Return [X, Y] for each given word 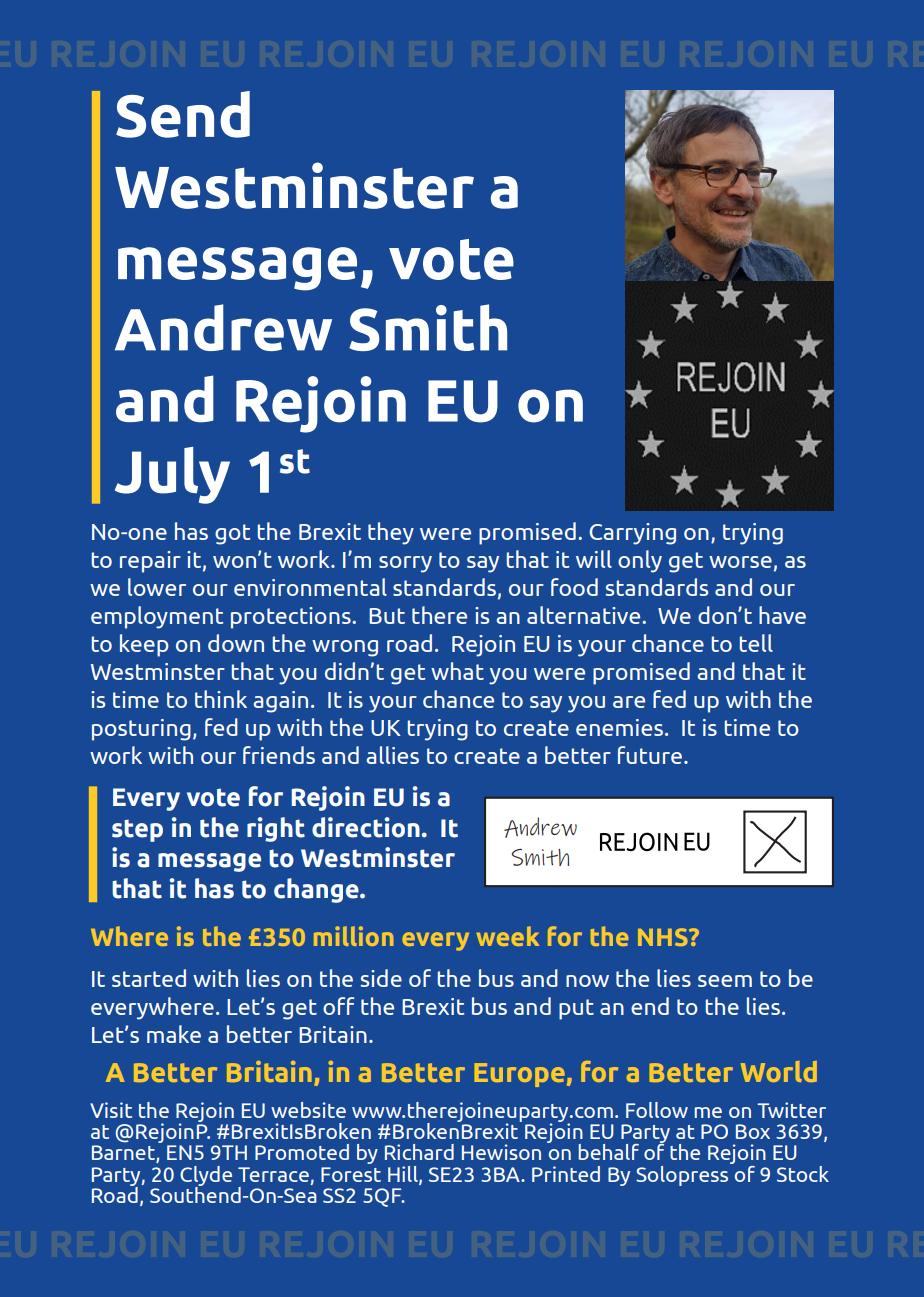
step [137, 830]
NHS [664, 937]
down [236, 643]
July [172, 475]
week [508, 936]
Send [183, 114]
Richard [419, 1152]
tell [756, 643]
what [457, 671]
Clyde [206, 1177]
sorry [405, 564]
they [391, 533]
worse [740, 562]
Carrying [633, 534]
